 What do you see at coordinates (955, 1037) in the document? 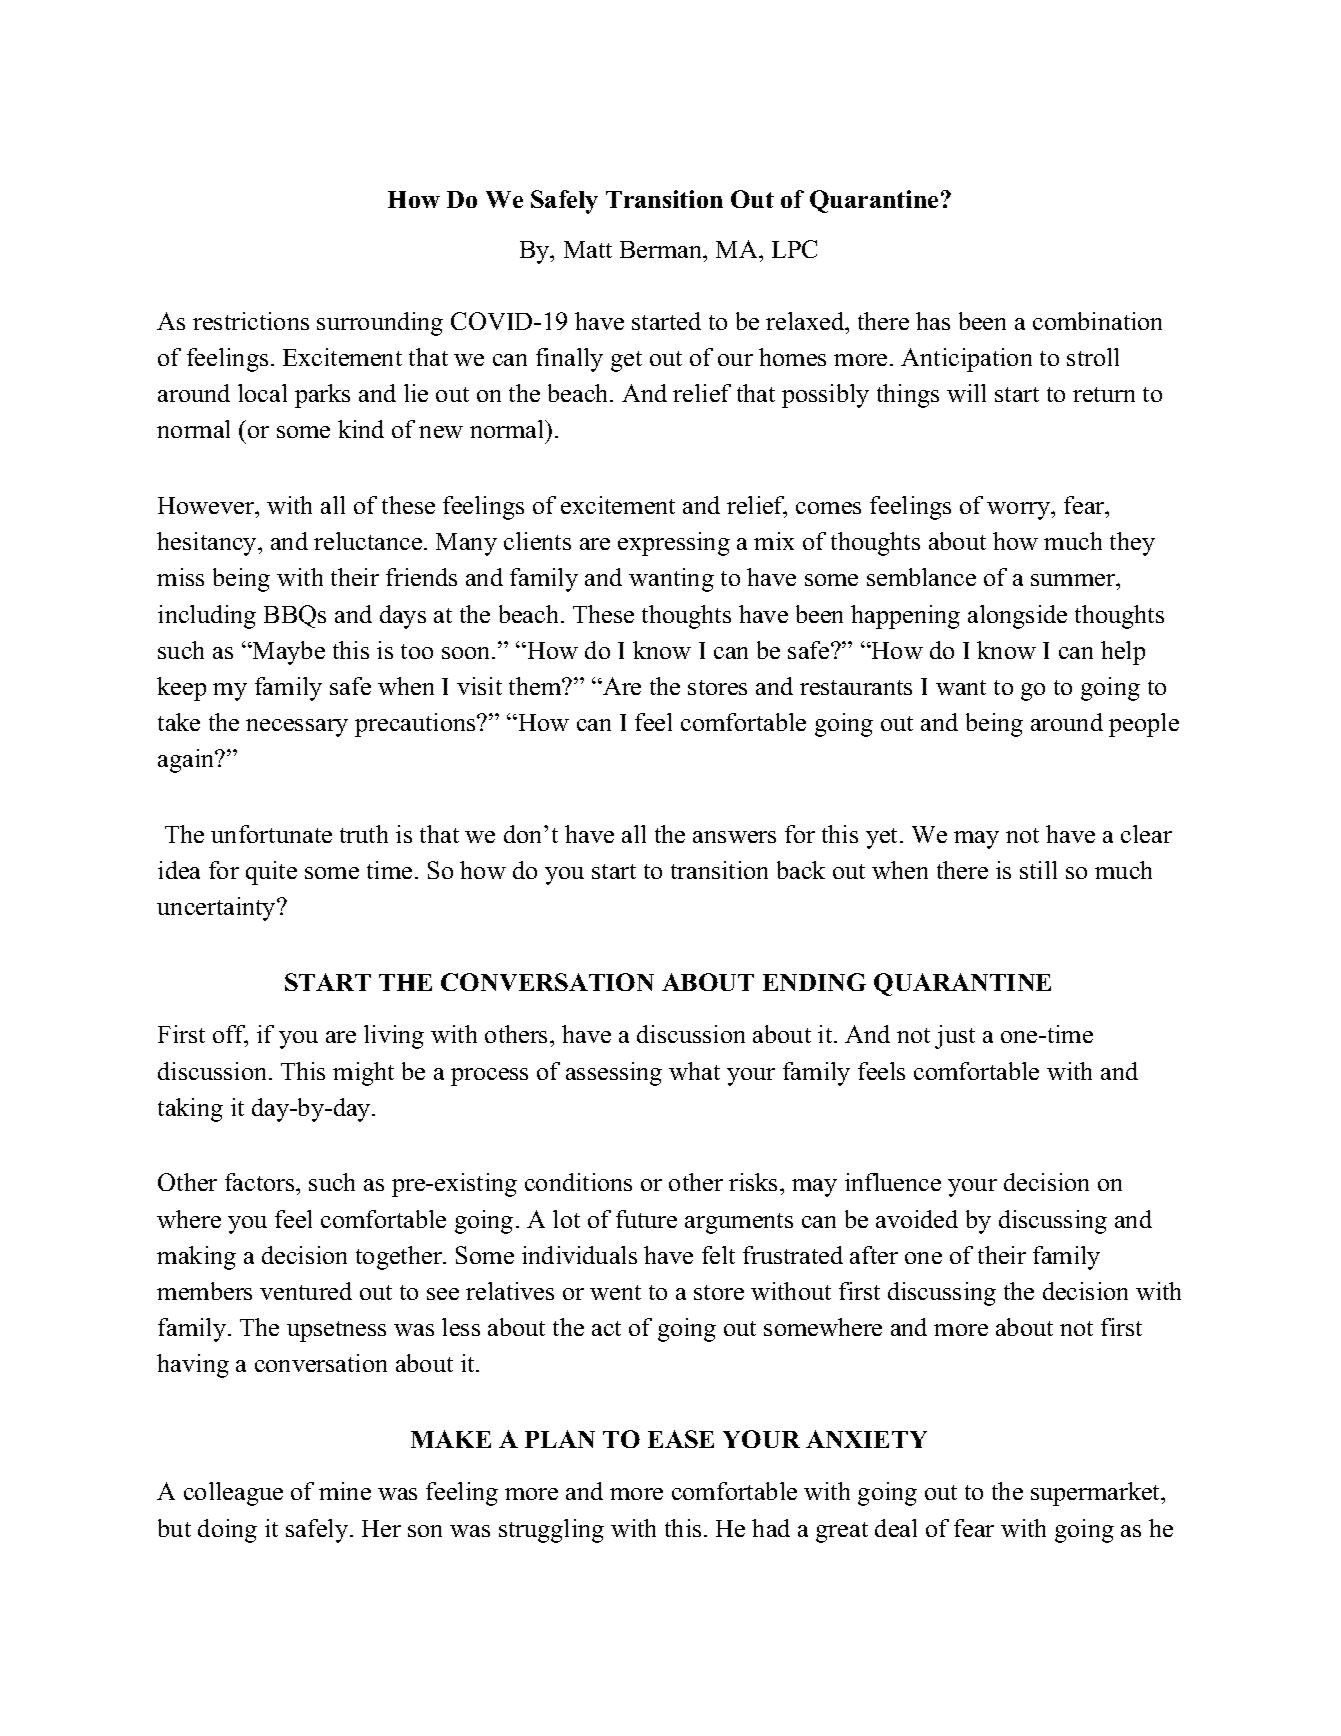
I see `just` at bounding box center [955, 1037].
